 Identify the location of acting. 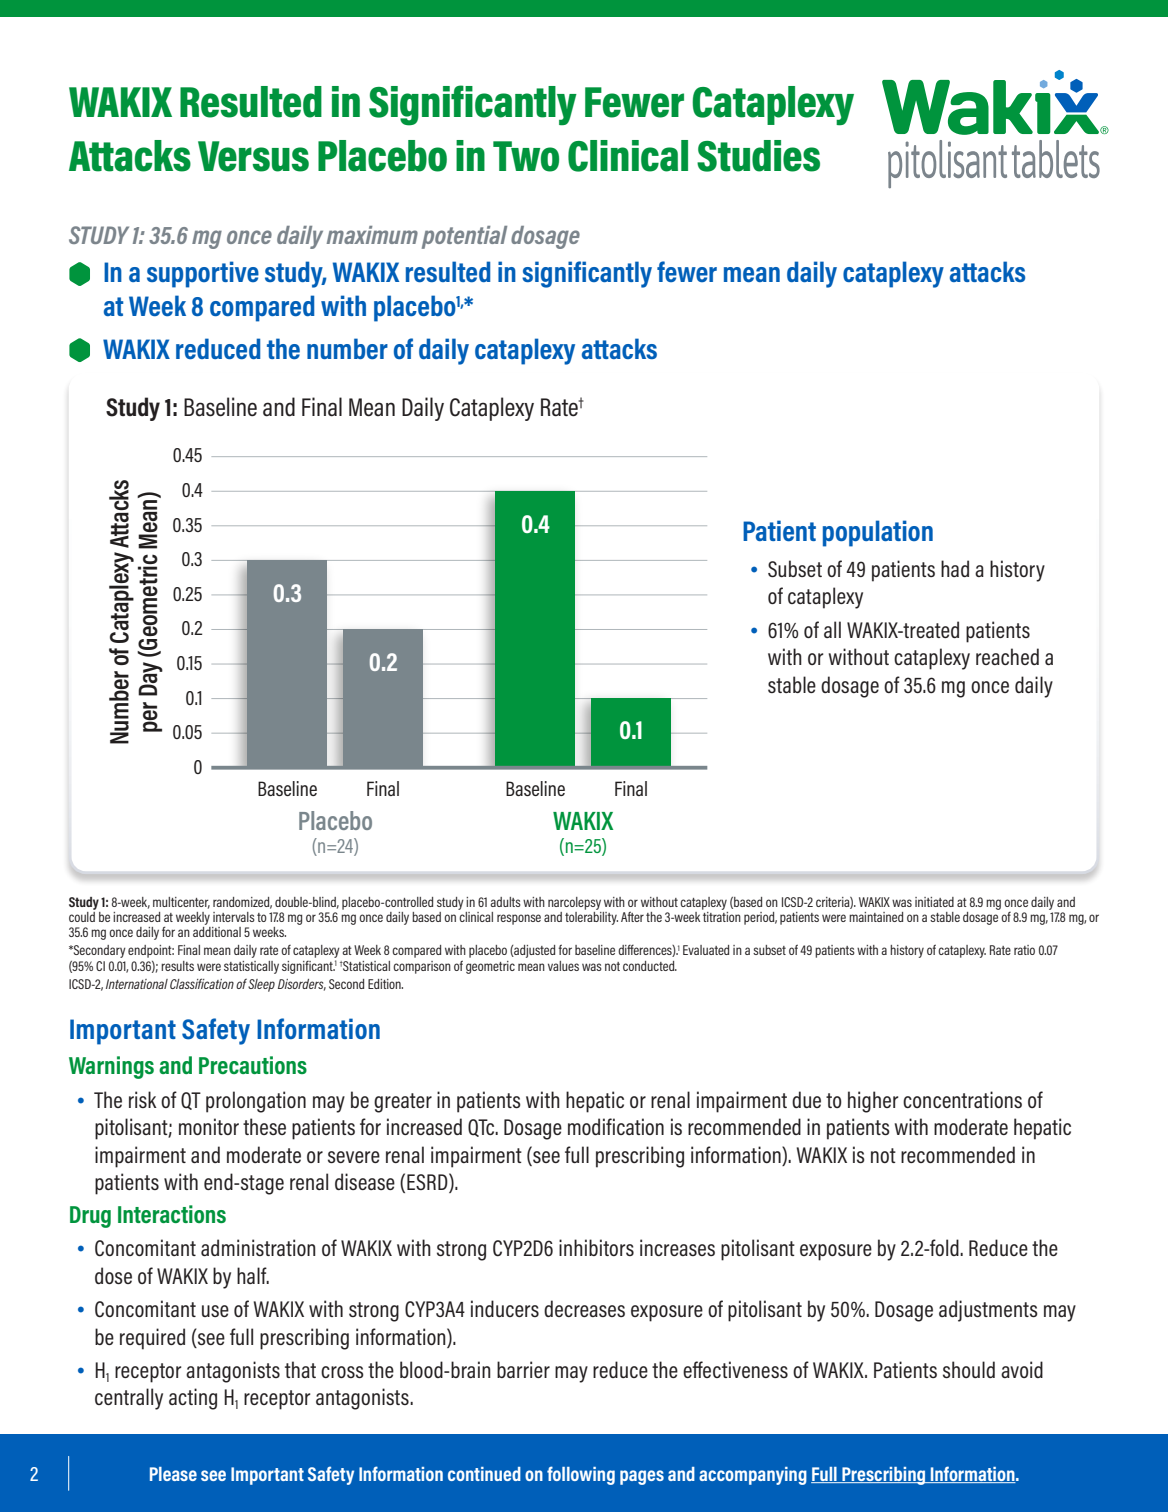
(193, 1399).
